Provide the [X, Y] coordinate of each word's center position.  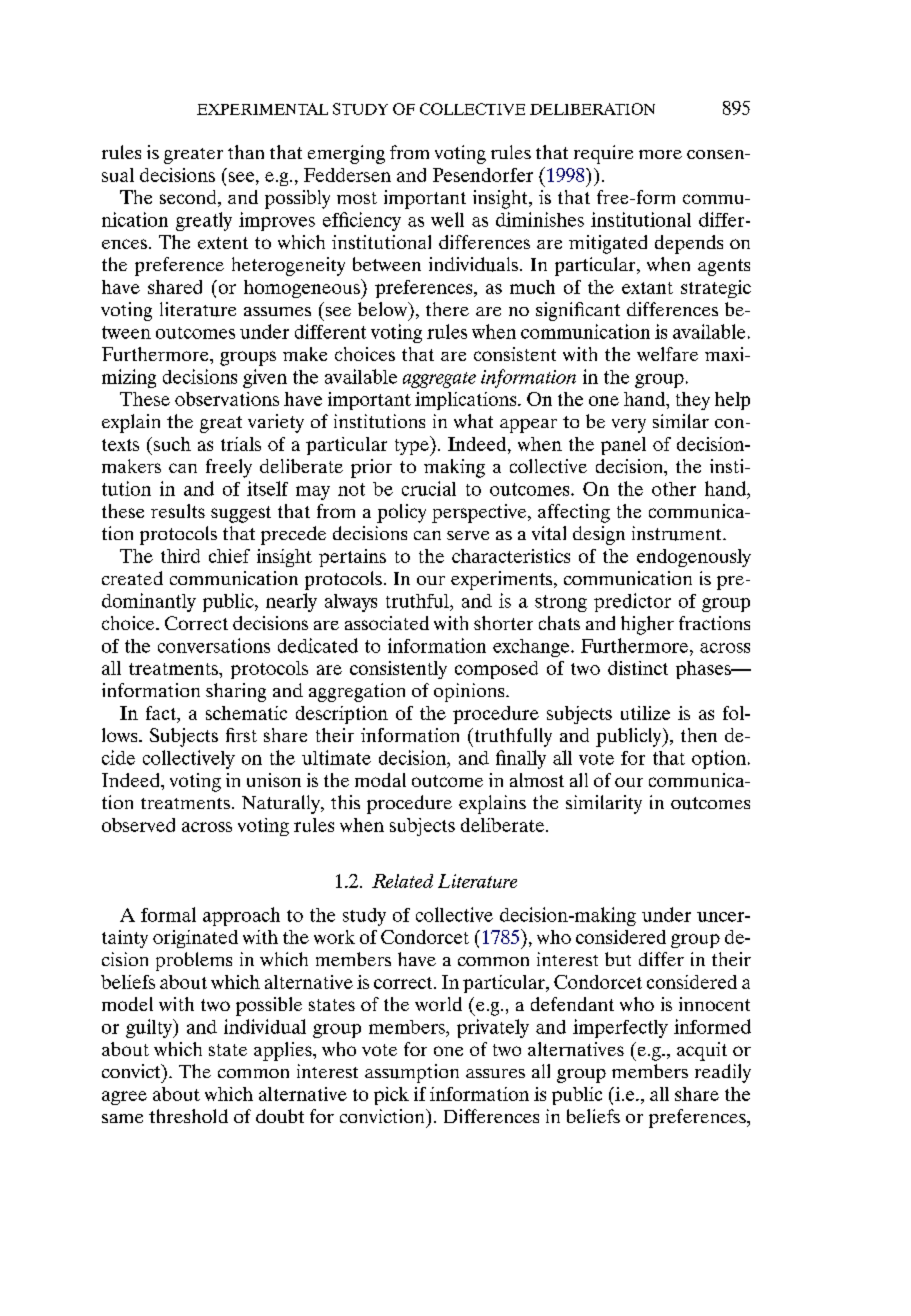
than [246, 152]
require [603, 154]
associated [387, 623]
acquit [702, 1051]
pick [391, 1096]
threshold [188, 1116]
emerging [346, 154]
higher [647, 625]
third [180, 556]
